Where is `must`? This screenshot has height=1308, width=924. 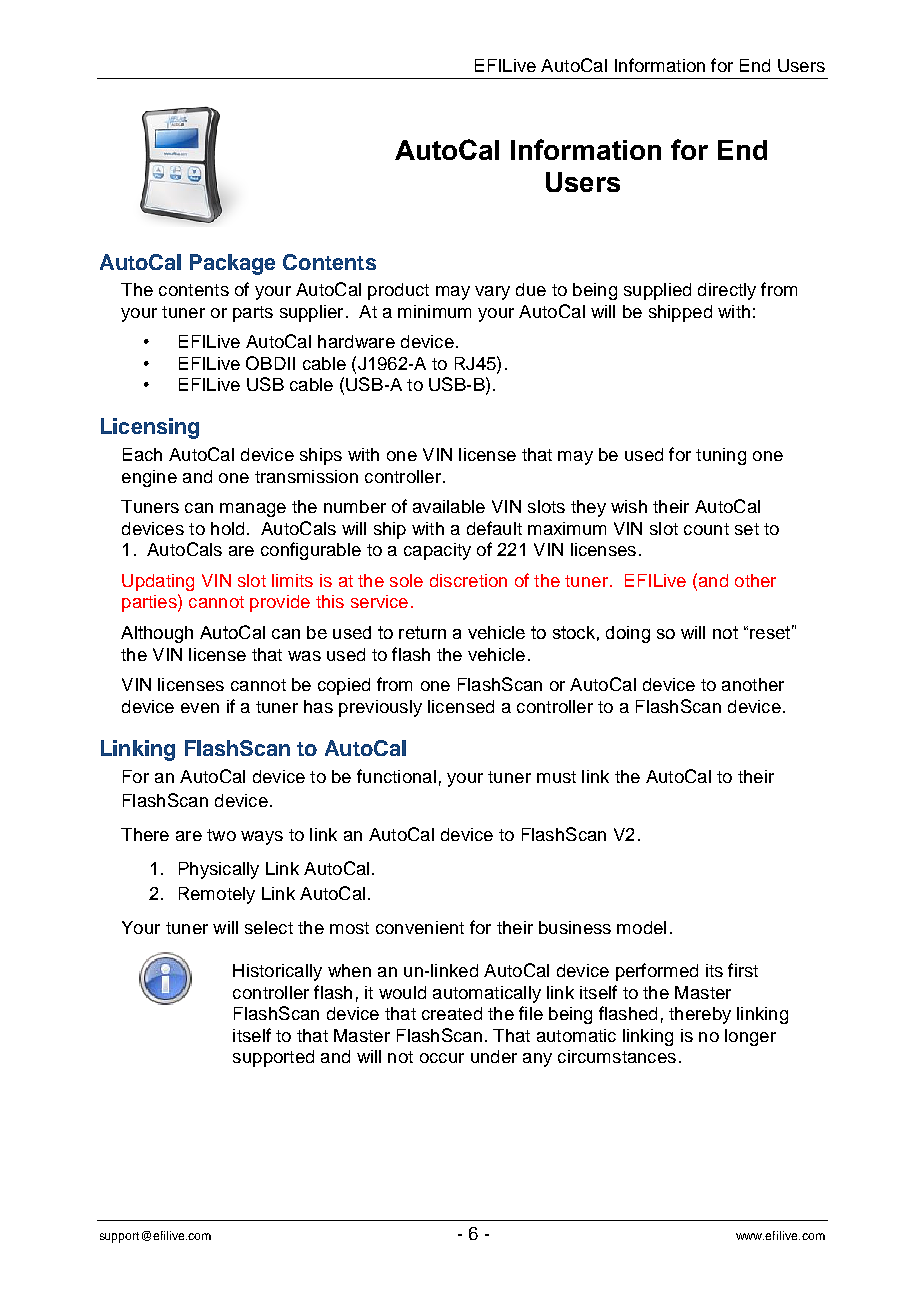 must is located at coordinates (556, 777).
